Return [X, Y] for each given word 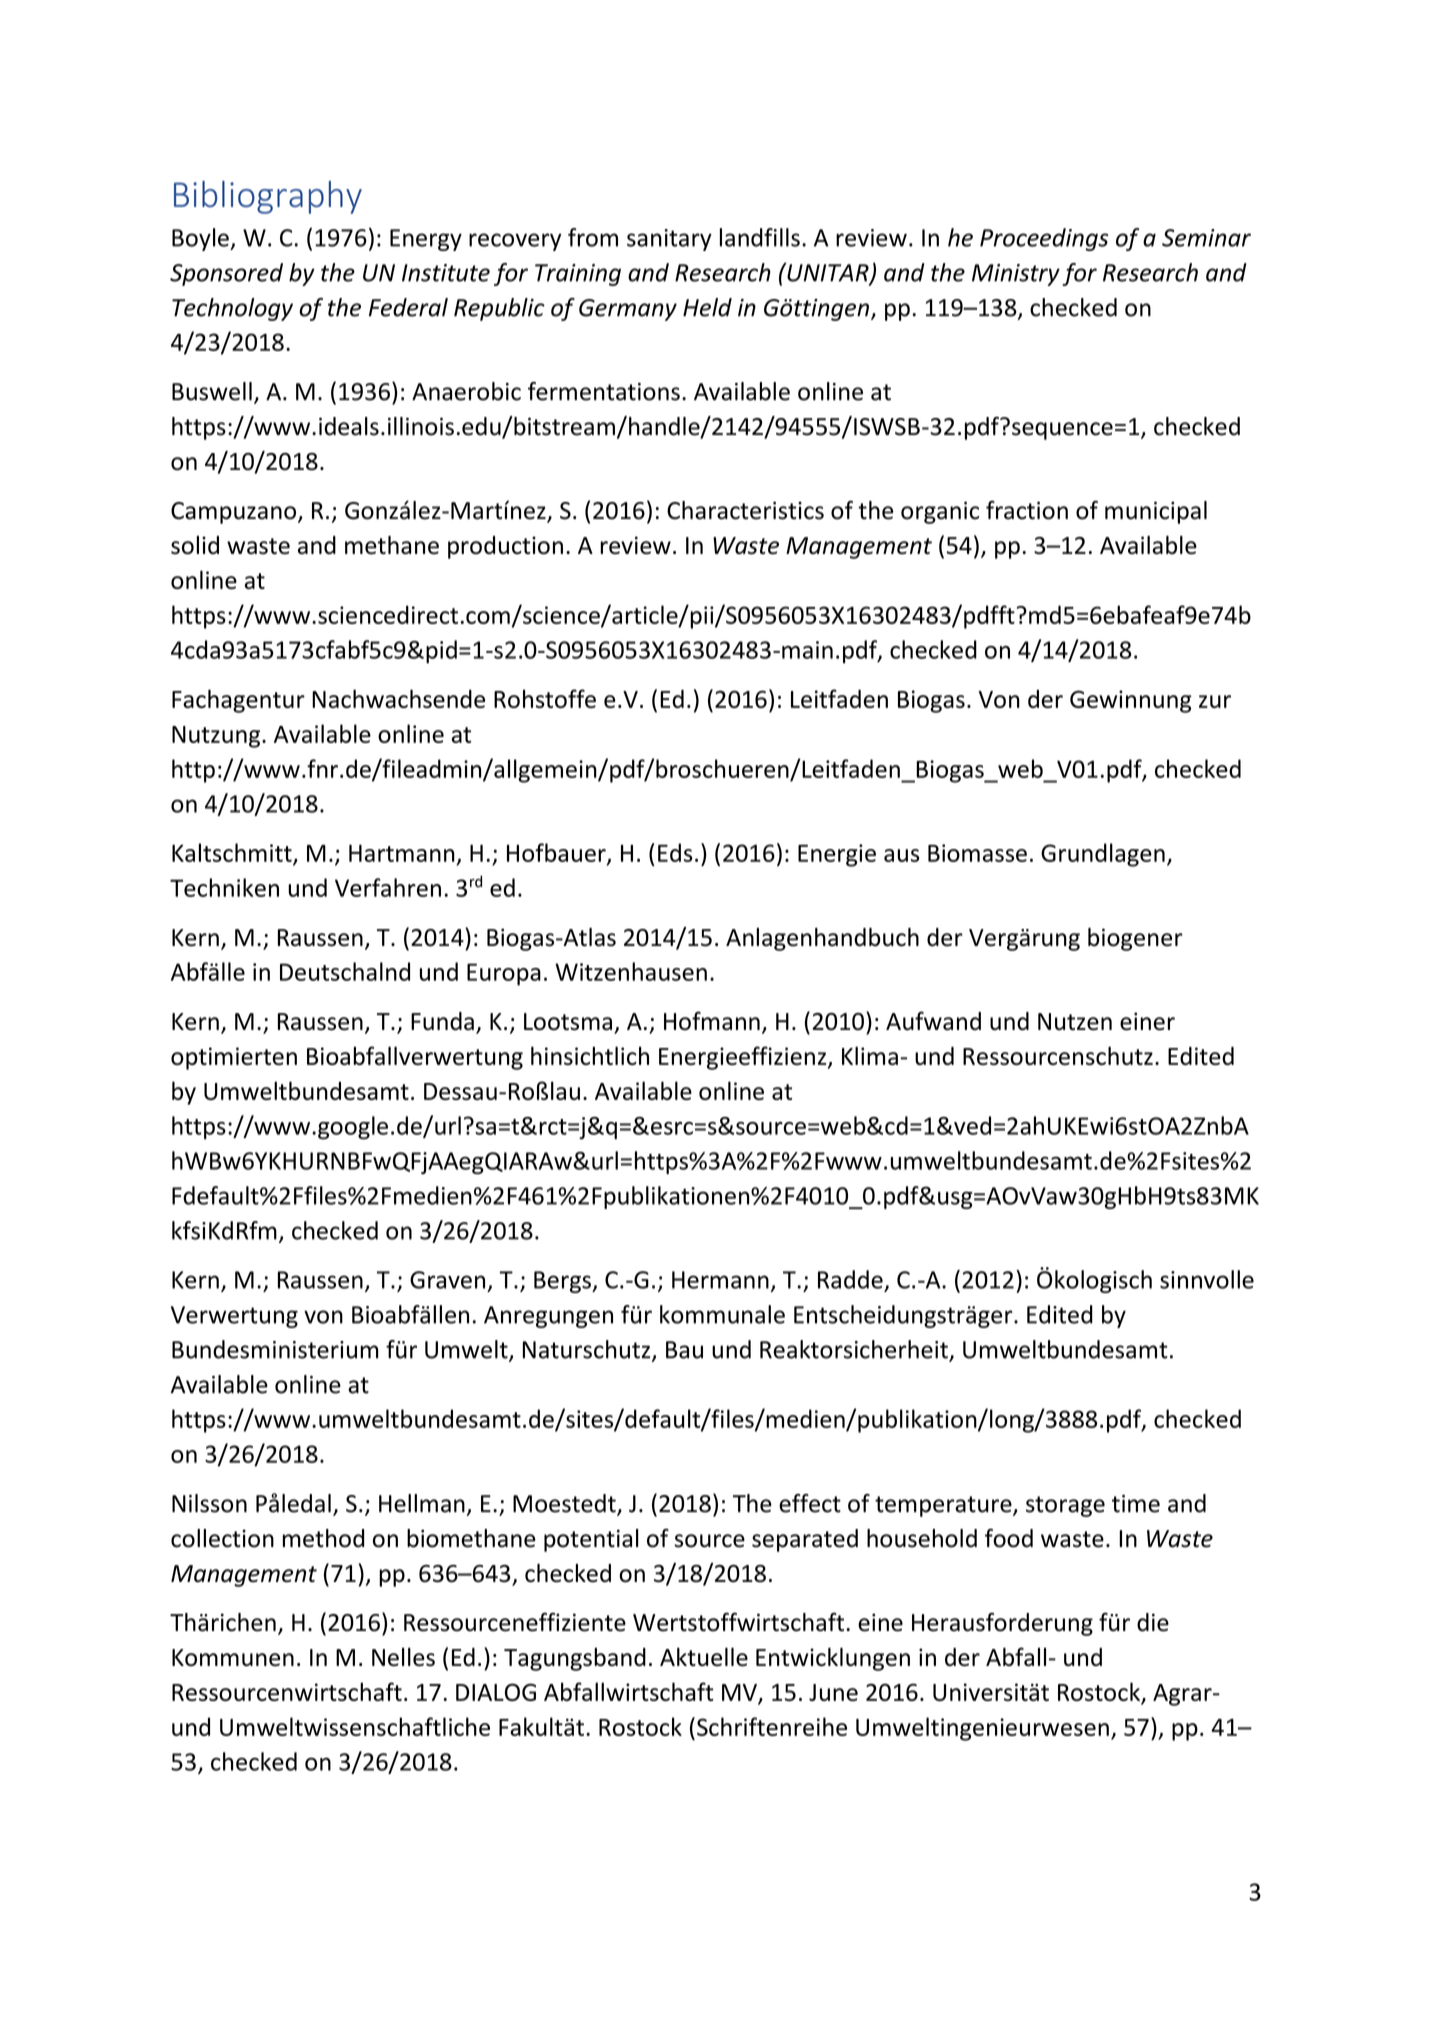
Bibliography [268, 197]
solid [195, 545]
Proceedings [1044, 239]
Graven [447, 1280]
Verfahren [388, 887]
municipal [1156, 512]
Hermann [720, 1280]
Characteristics [745, 510]
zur [1215, 701]
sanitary [669, 240]
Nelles [403, 1657]
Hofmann [712, 1021]
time [1136, 1504]
